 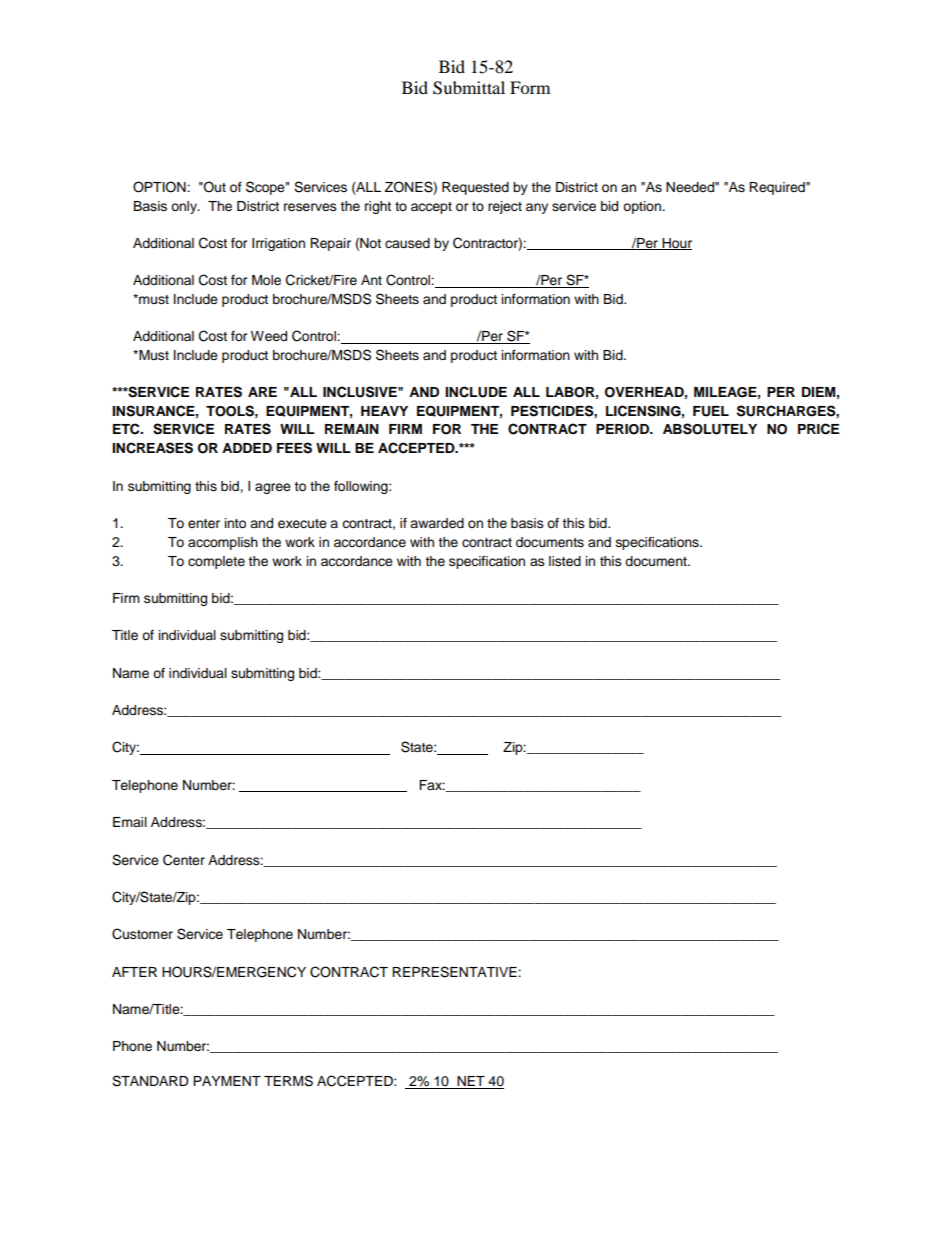 What do you see at coordinates (469, 88) in the screenshot?
I see `Submittal` at bounding box center [469, 88].
